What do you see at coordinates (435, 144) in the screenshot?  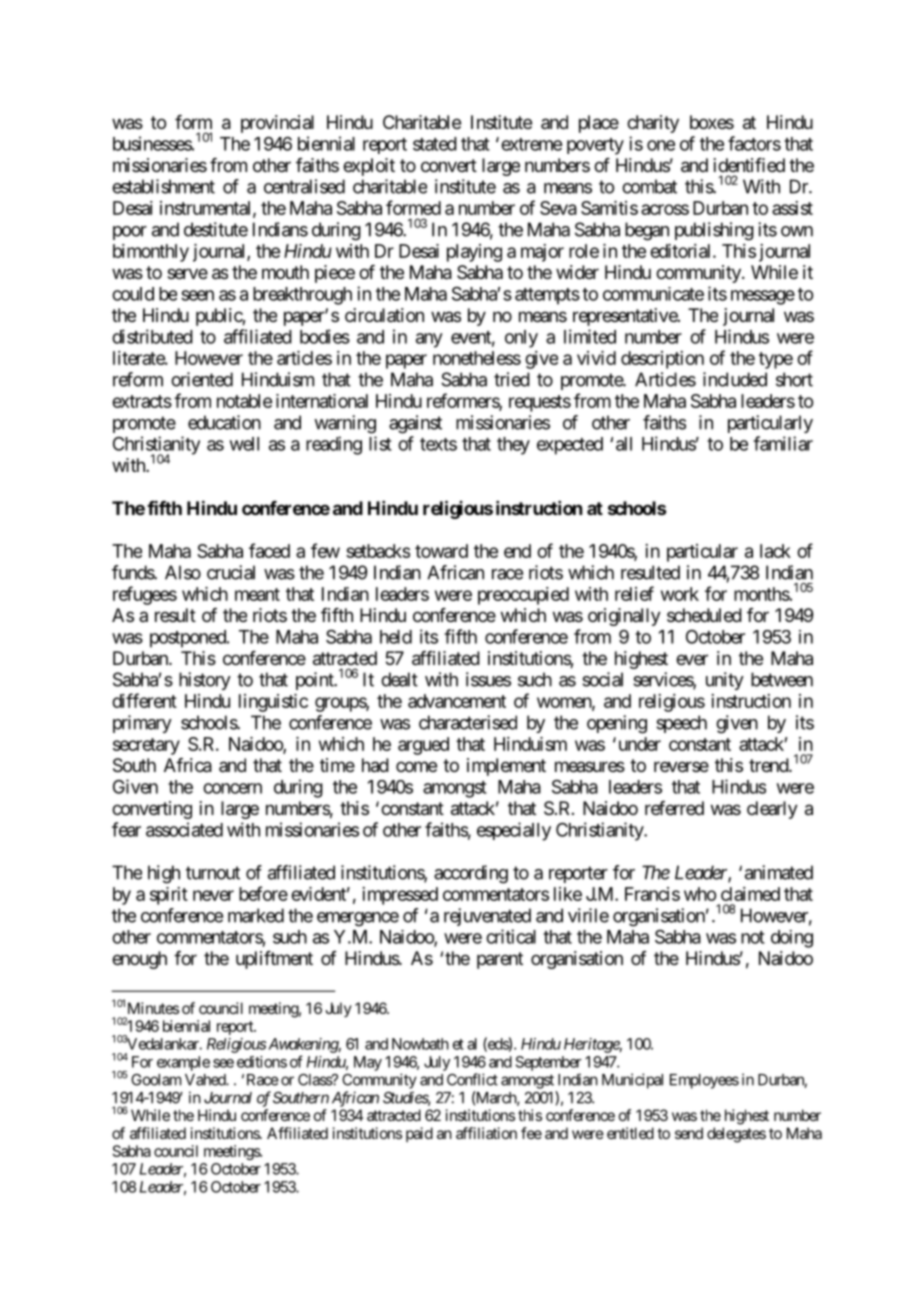 I see `stated` at bounding box center [435, 144].
